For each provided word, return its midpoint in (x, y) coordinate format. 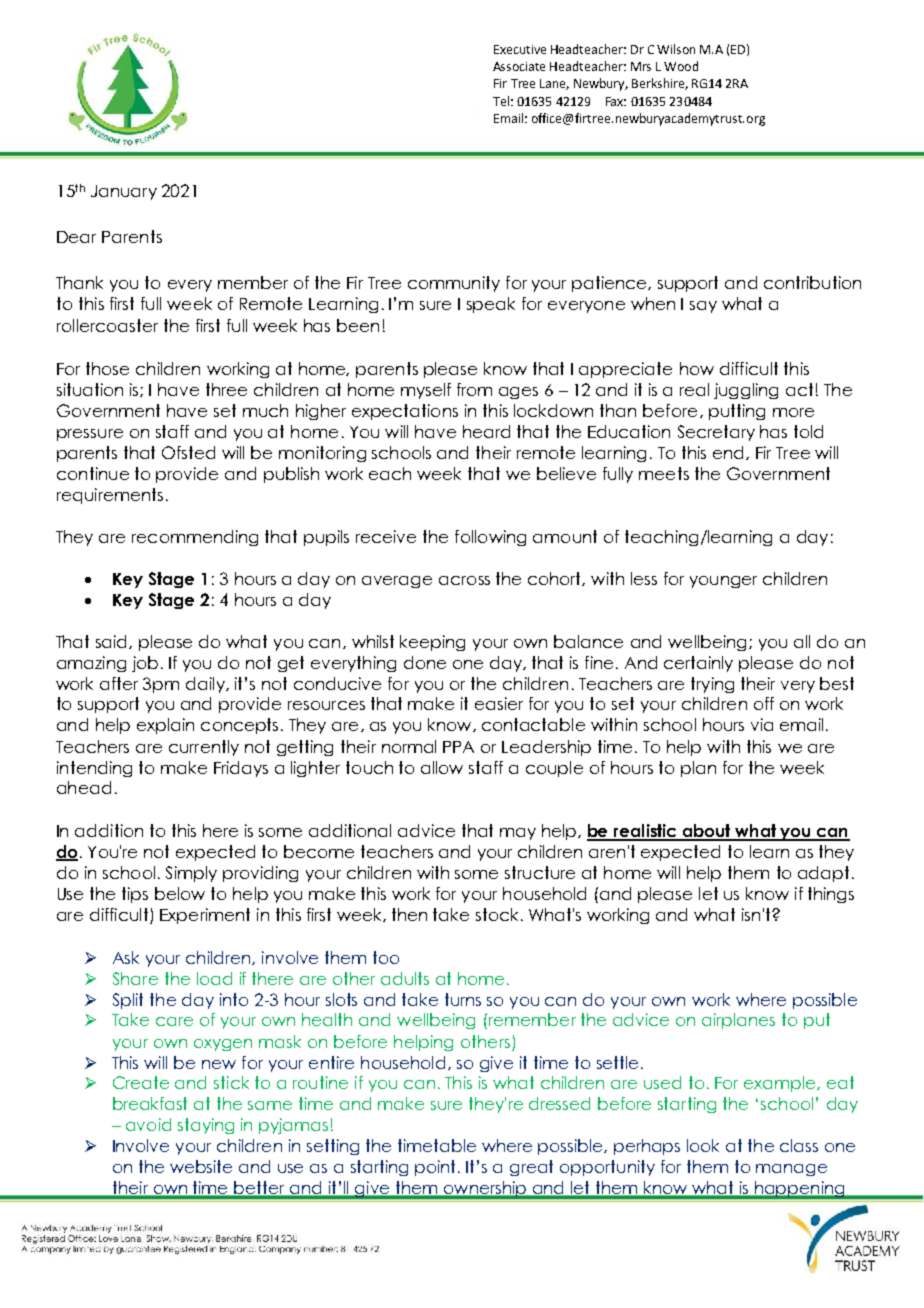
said (113, 642)
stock (497, 914)
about (706, 832)
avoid (148, 1124)
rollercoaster (107, 325)
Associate (519, 66)
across (464, 580)
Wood (681, 66)
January (124, 192)
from (474, 389)
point (437, 1168)
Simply (191, 874)
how (697, 368)
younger (723, 582)
